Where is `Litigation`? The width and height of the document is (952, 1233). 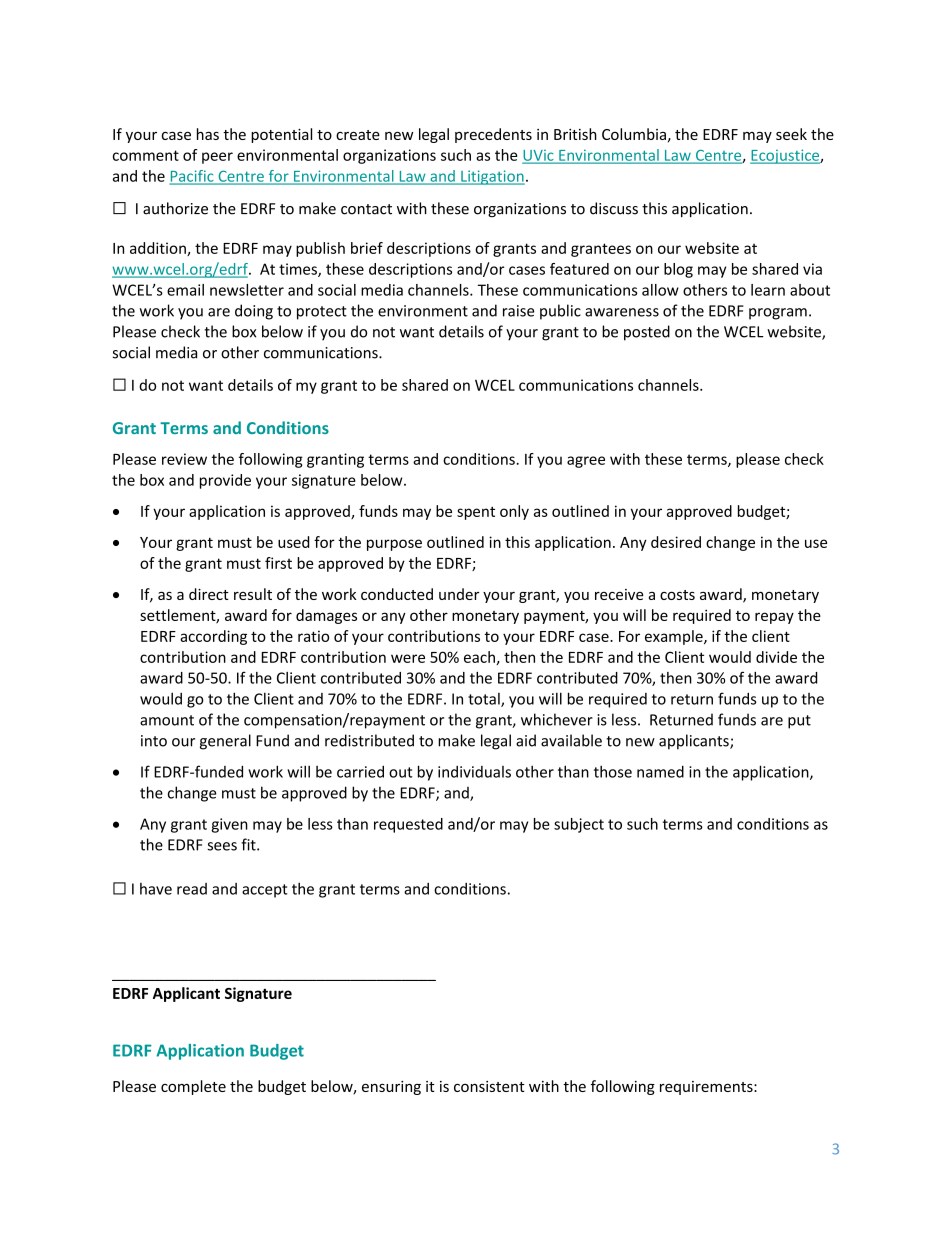
Litigation is located at coordinates (492, 177).
